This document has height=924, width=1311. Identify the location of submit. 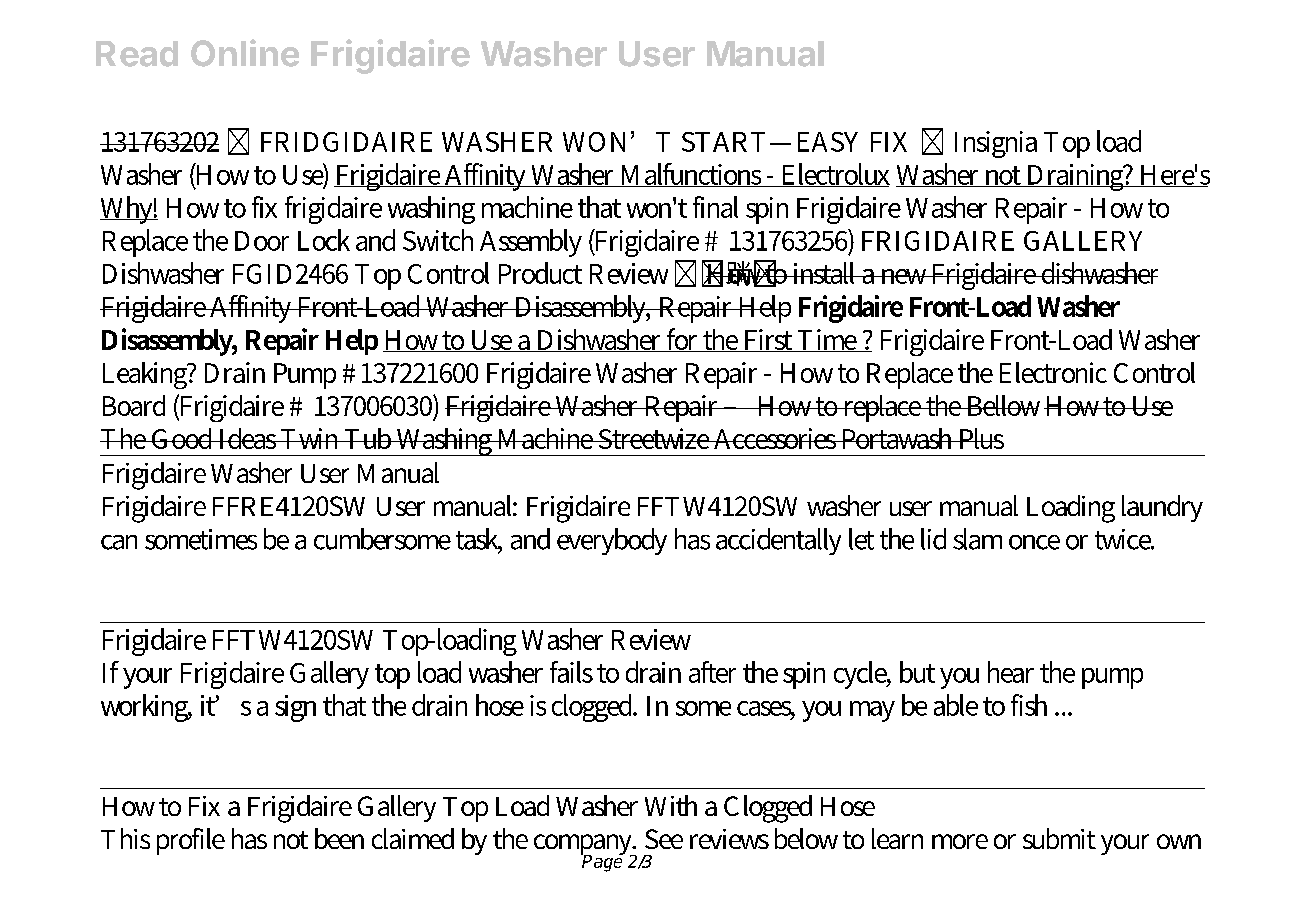
(1059, 838).
